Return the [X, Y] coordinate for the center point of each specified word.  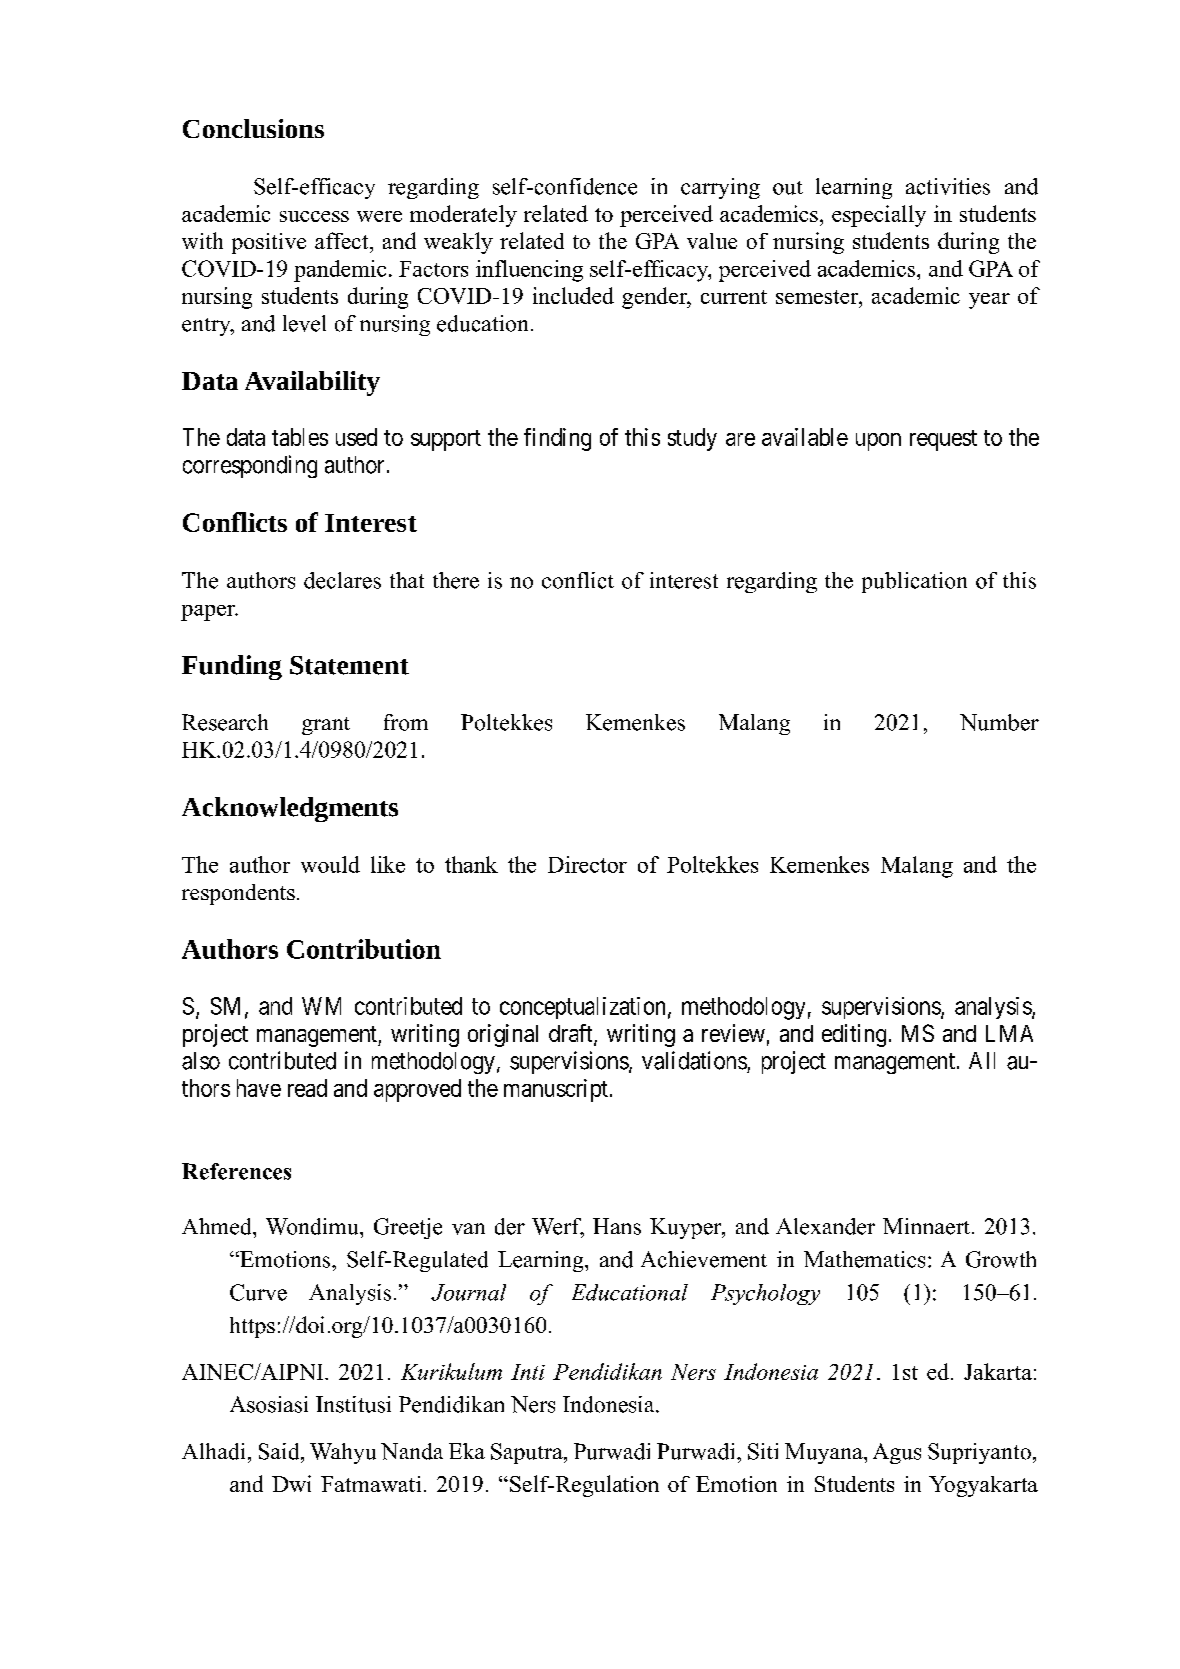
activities [948, 186]
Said [280, 1451]
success [314, 216]
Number [999, 722]
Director [587, 864]
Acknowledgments [290, 809]
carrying [720, 188]
